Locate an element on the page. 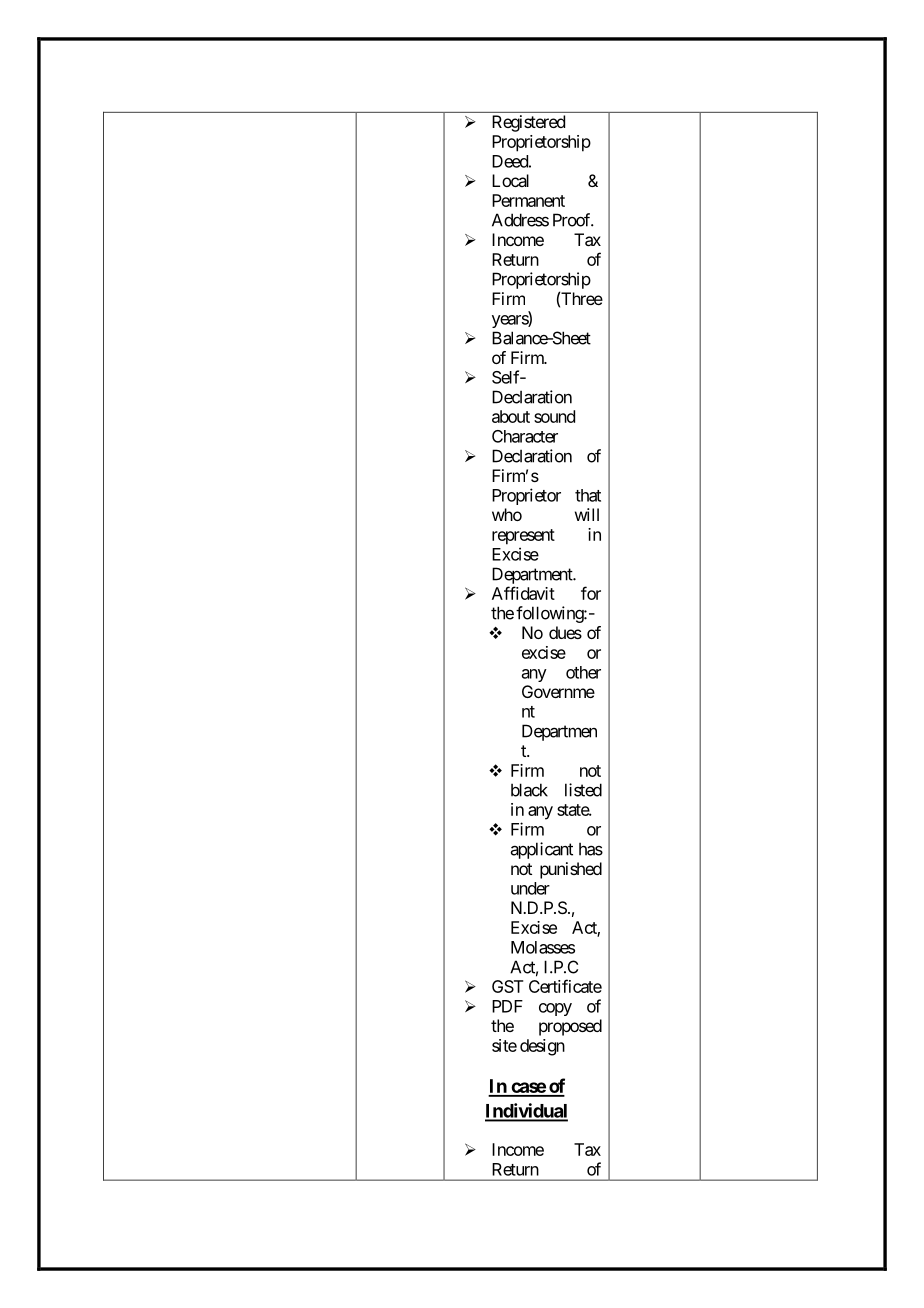 This document has height=1308, width=924. PDF is located at coordinates (507, 1006).
